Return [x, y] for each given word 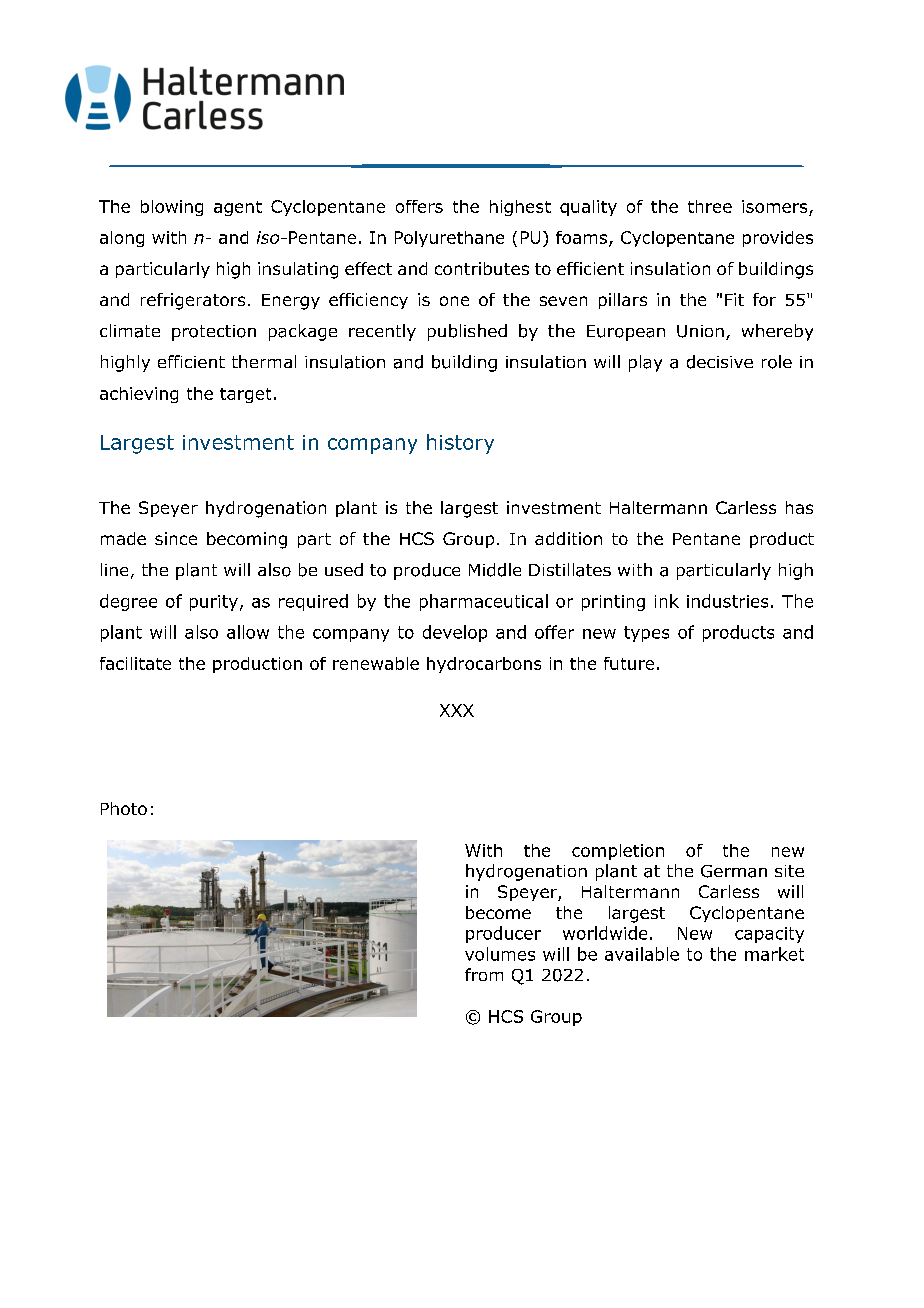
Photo [124, 808]
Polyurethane [449, 239]
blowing [172, 208]
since [176, 538]
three [710, 206]
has [799, 507]
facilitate [135, 663]
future [629, 663]
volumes [500, 954]
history [460, 444]
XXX [457, 710]
